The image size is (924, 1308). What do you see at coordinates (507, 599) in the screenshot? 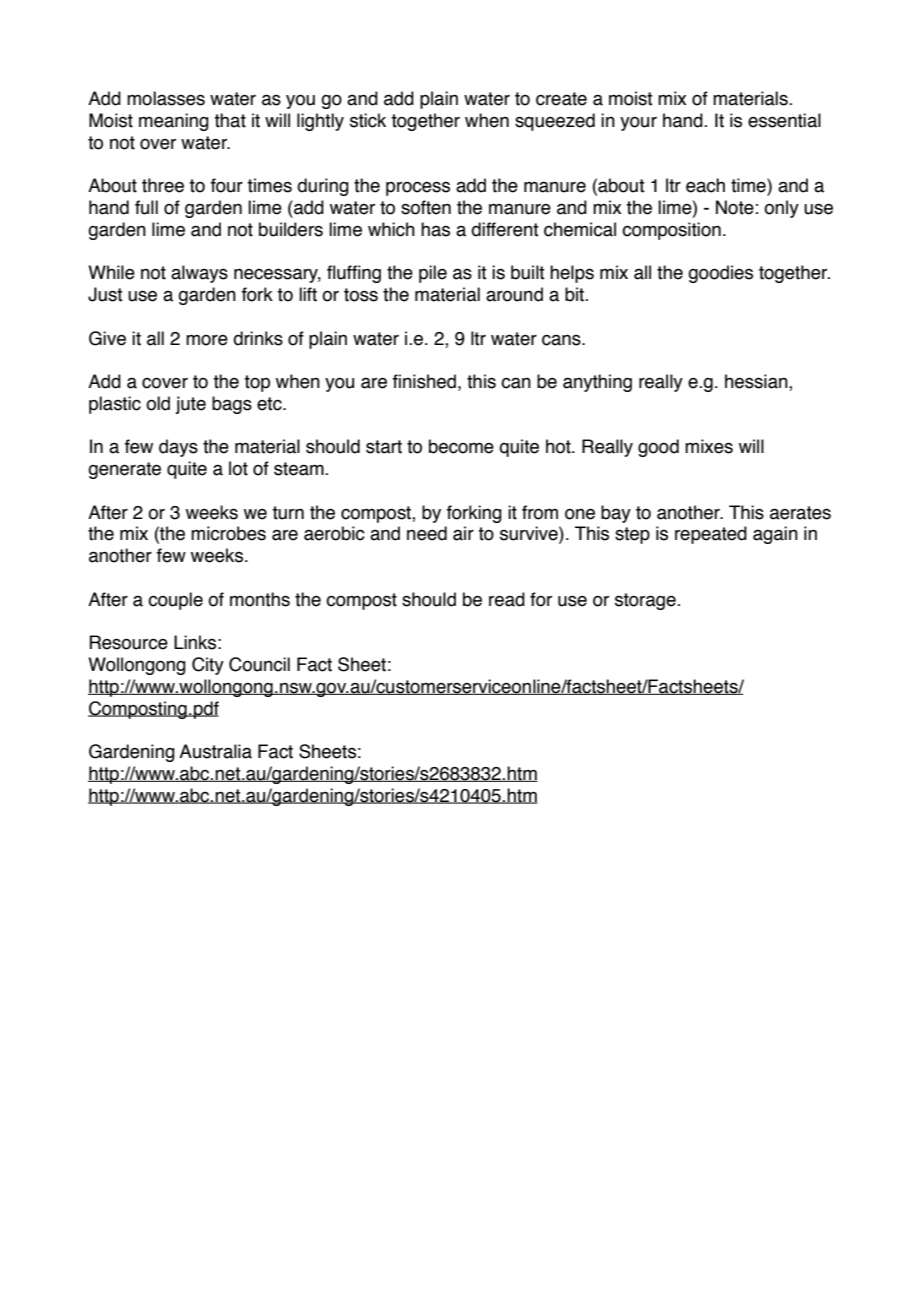
I see `read` at bounding box center [507, 599].
